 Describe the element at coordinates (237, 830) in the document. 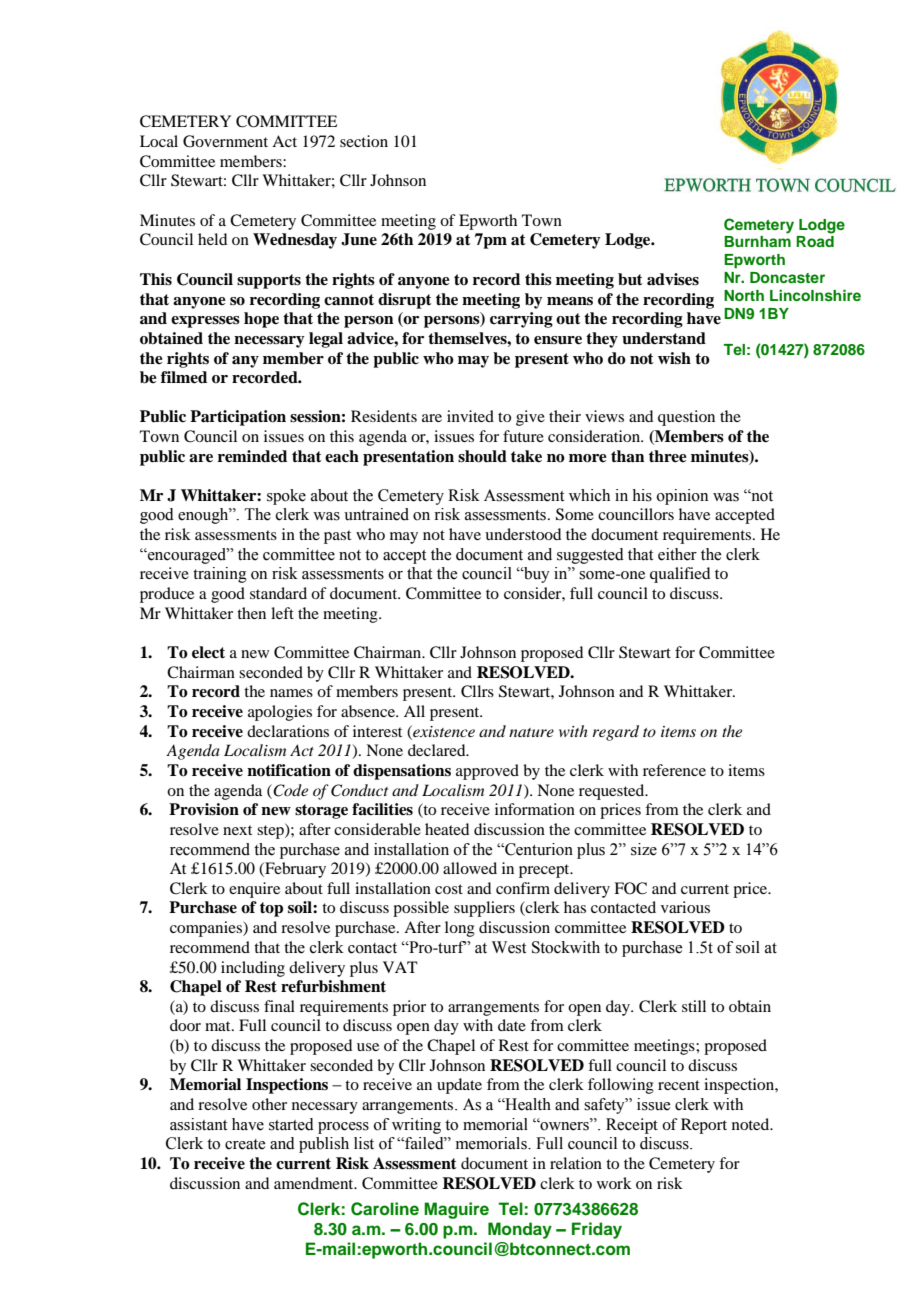

I see `next` at that location.
